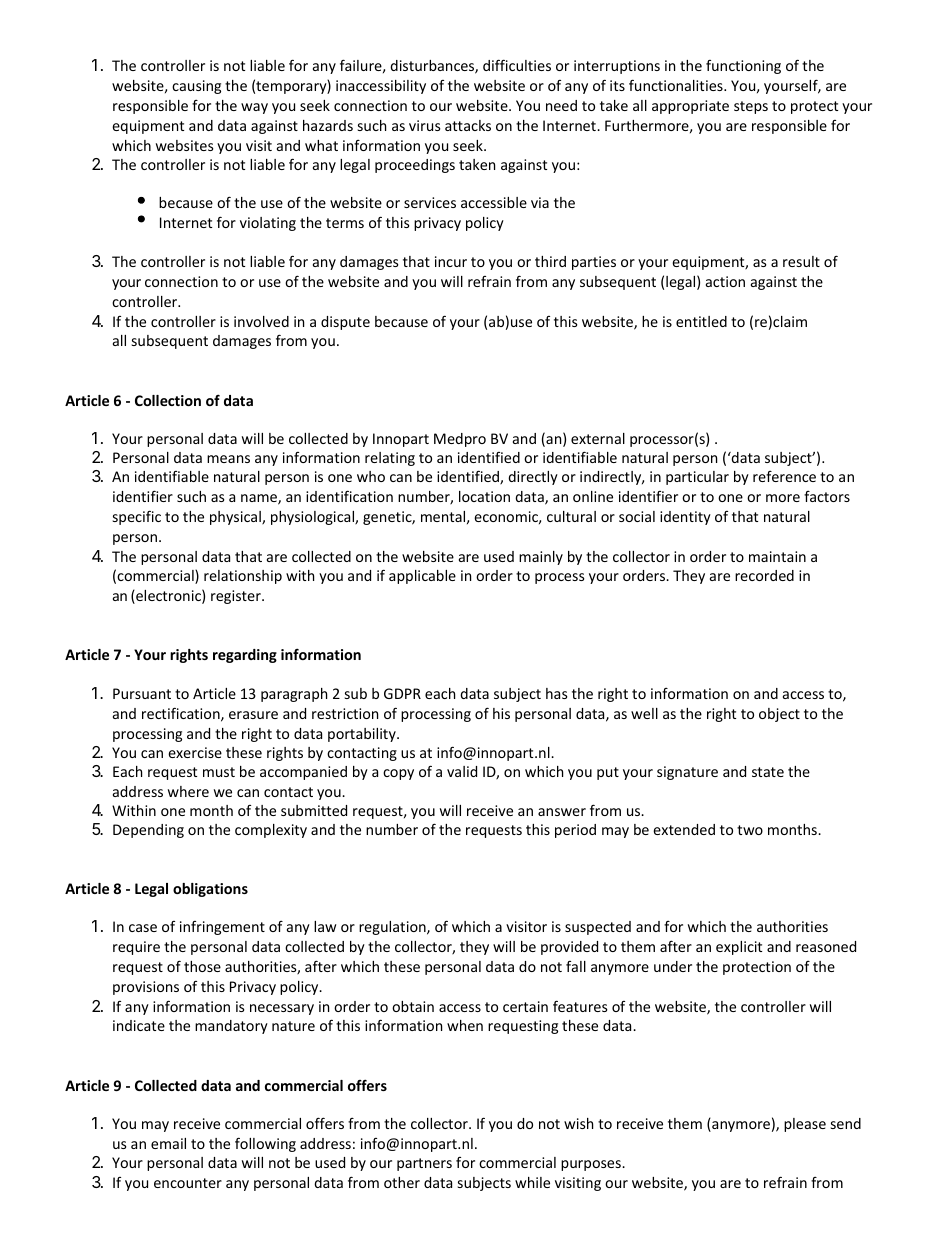 The height and width of the screenshot is (1233, 952). Describe the element at coordinates (484, 496) in the screenshot. I see `location` at that location.
